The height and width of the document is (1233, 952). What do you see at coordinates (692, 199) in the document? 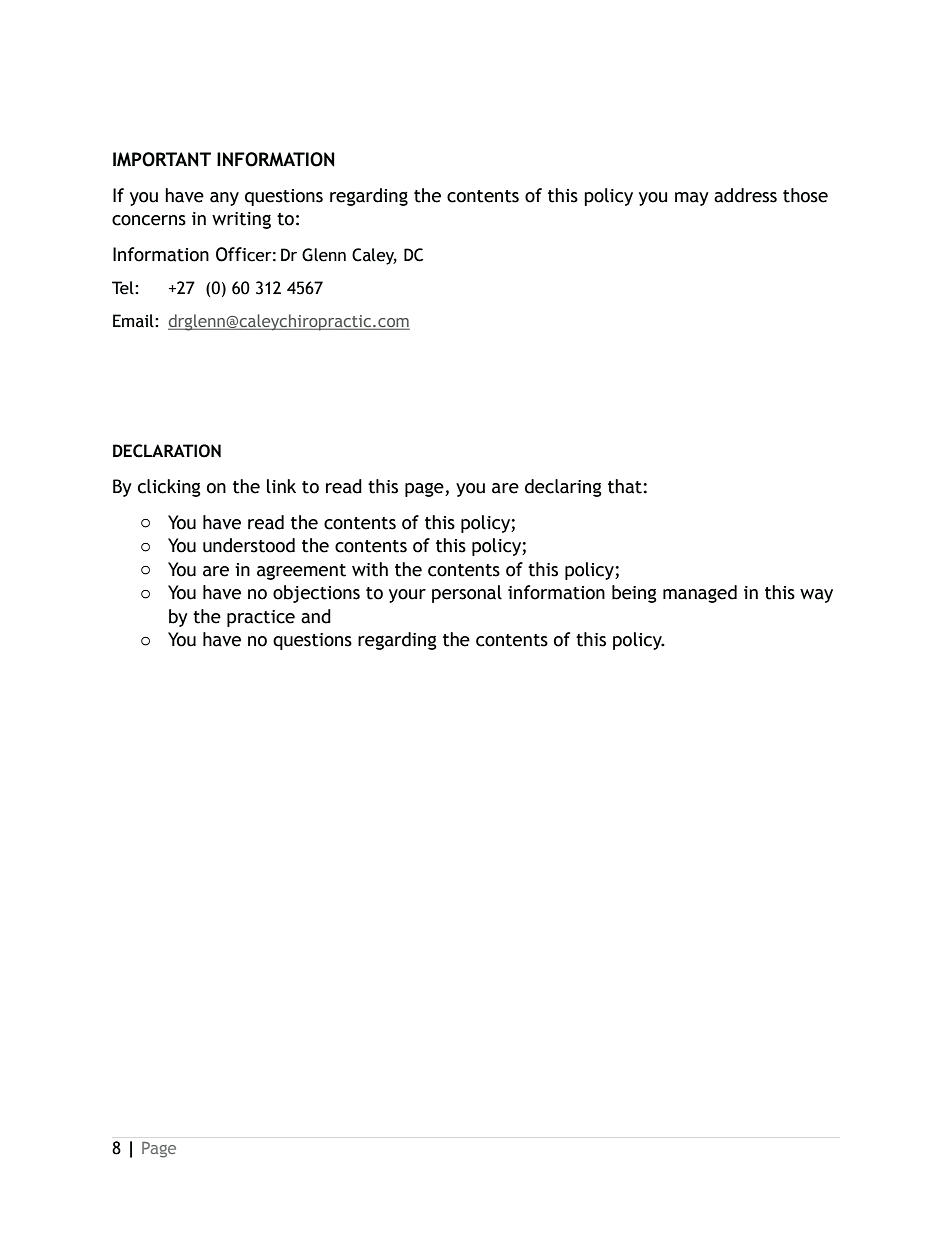
I see `may` at bounding box center [692, 199].
